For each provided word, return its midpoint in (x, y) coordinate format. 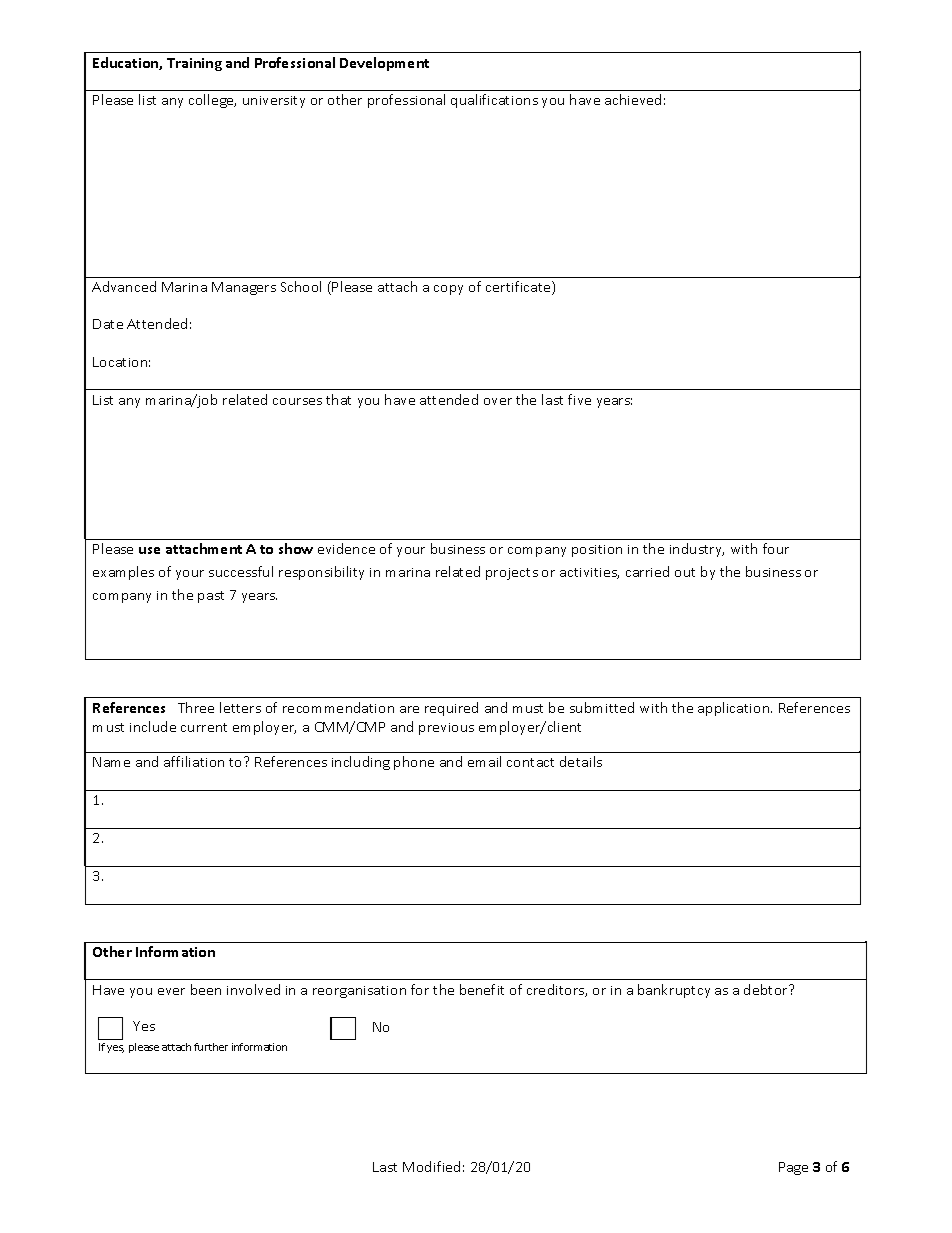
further (211, 1047)
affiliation (194, 761)
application (735, 709)
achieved (633, 99)
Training (194, 64)
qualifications (494, 101)
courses (297, 401)
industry (697, 550)
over (498, 401)
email (484, 761)
